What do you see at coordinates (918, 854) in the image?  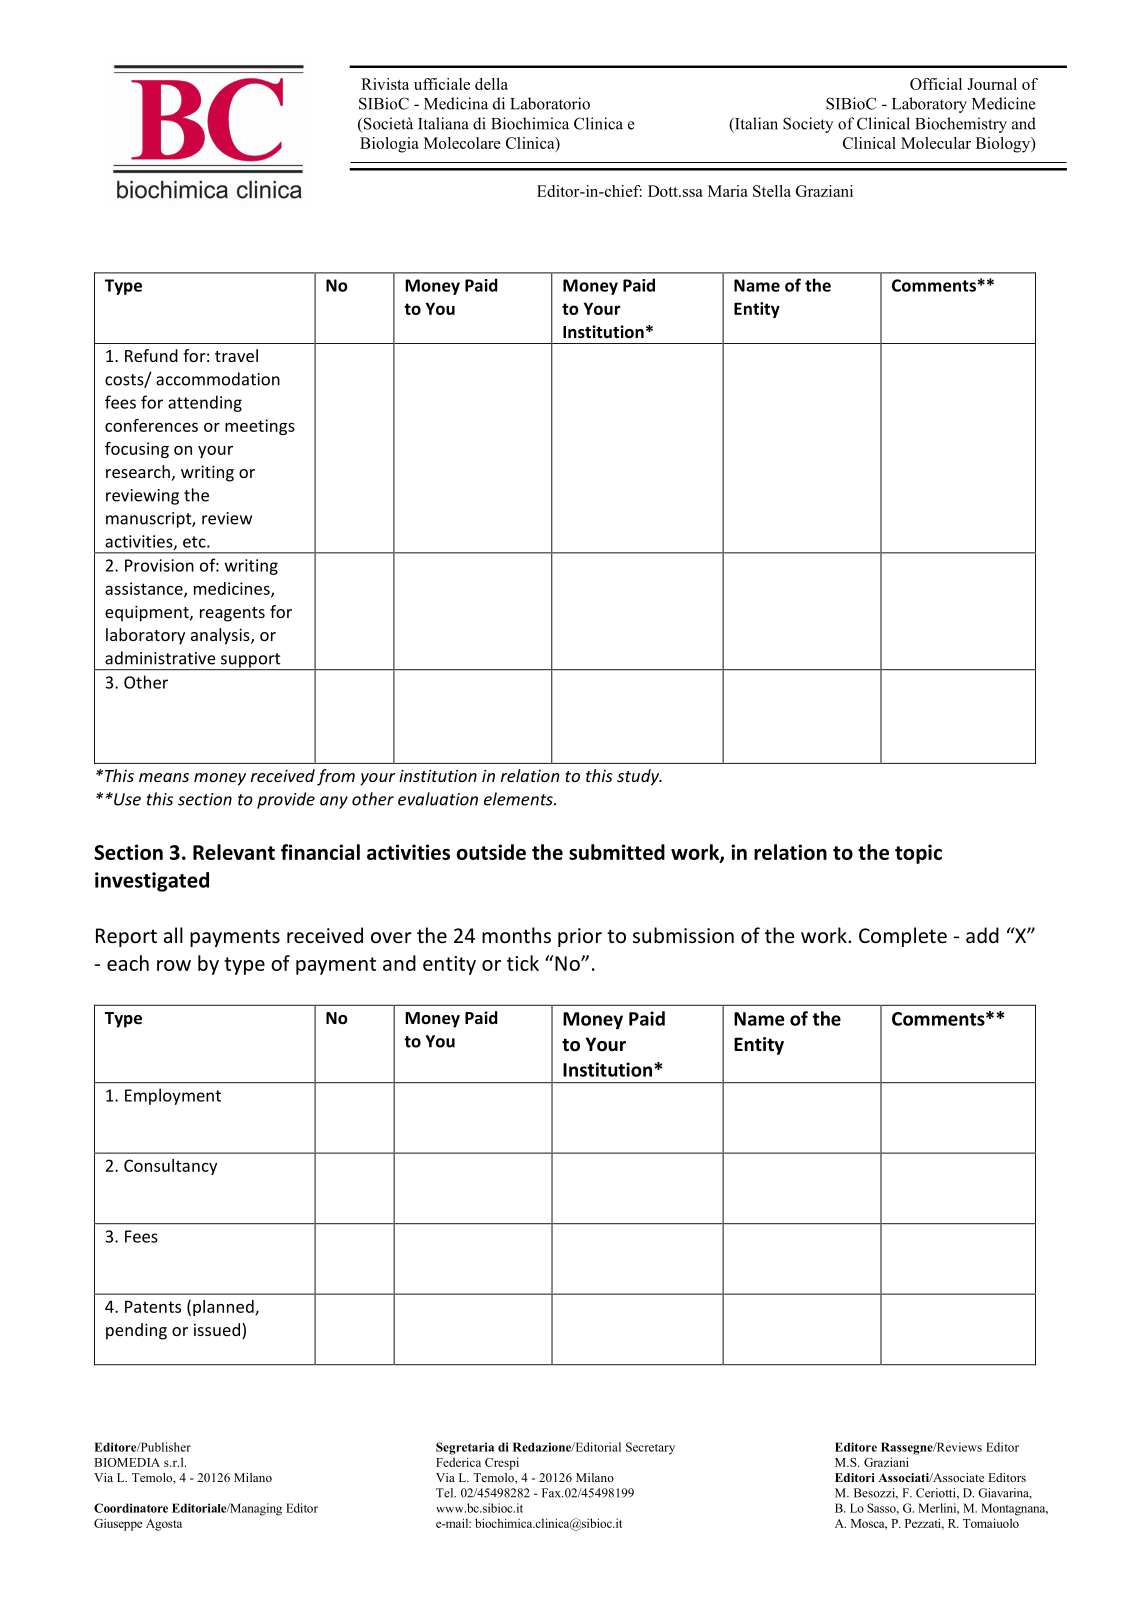 I see `topic` at bounding box center [918, 854].
